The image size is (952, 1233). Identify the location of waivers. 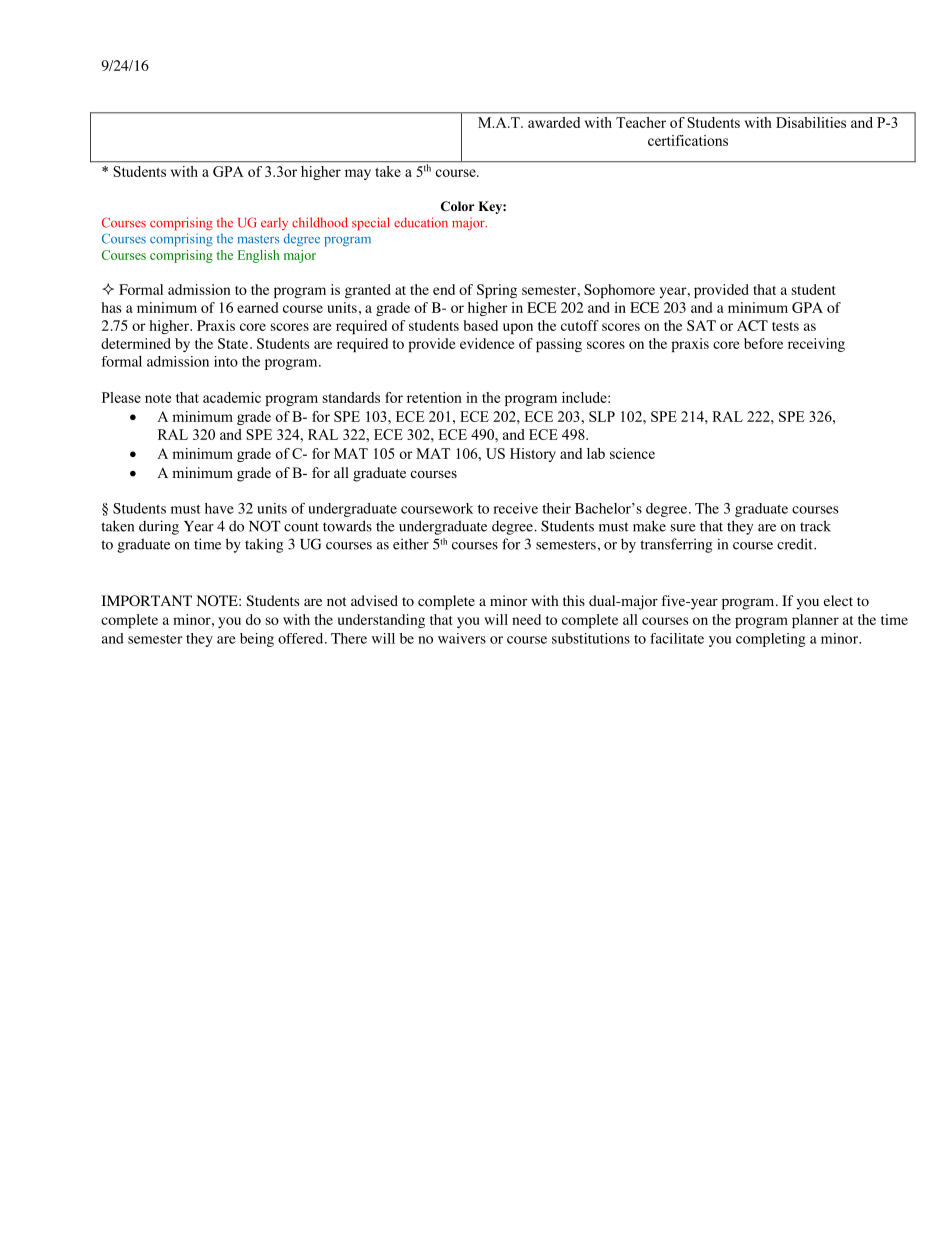
(462, 638).
